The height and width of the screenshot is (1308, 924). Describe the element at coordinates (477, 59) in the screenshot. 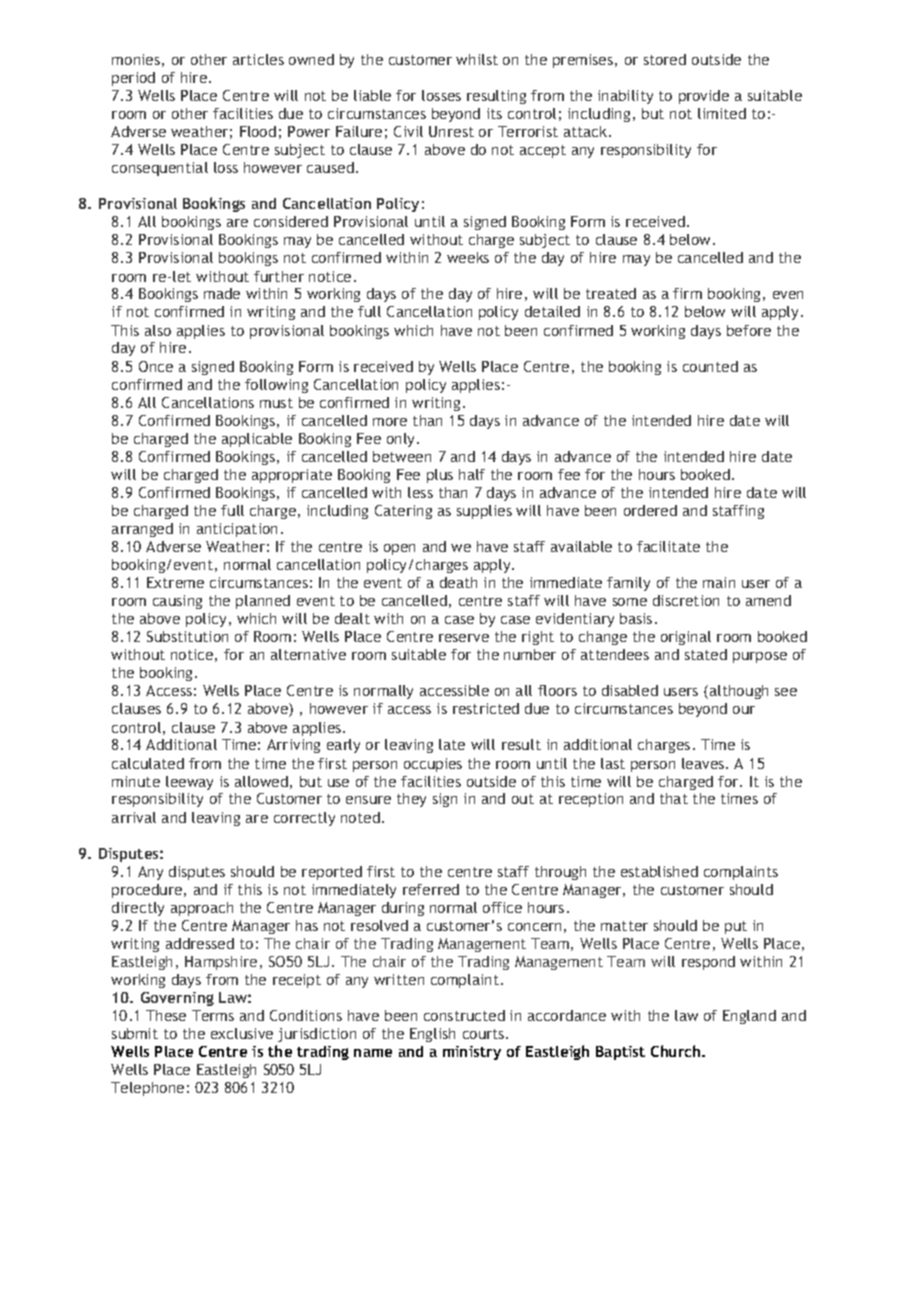

I see `whilst` at that location.
